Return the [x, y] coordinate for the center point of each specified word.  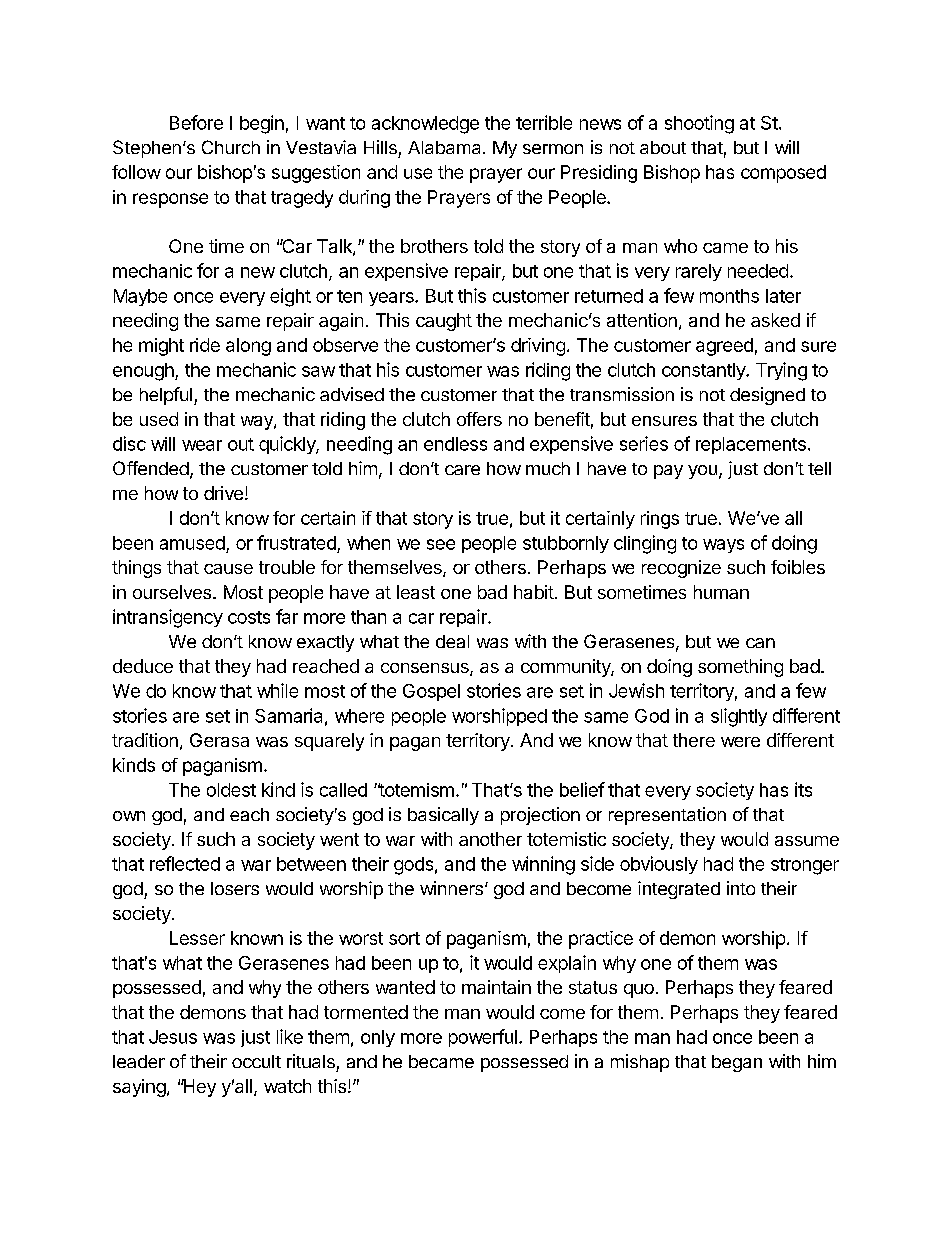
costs [249, 617]
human [721, 592]
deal [452, 641]
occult [256, 1061]
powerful [483, 1038]
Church [231, 147]
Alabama [446, 147]
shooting [699, 124]
